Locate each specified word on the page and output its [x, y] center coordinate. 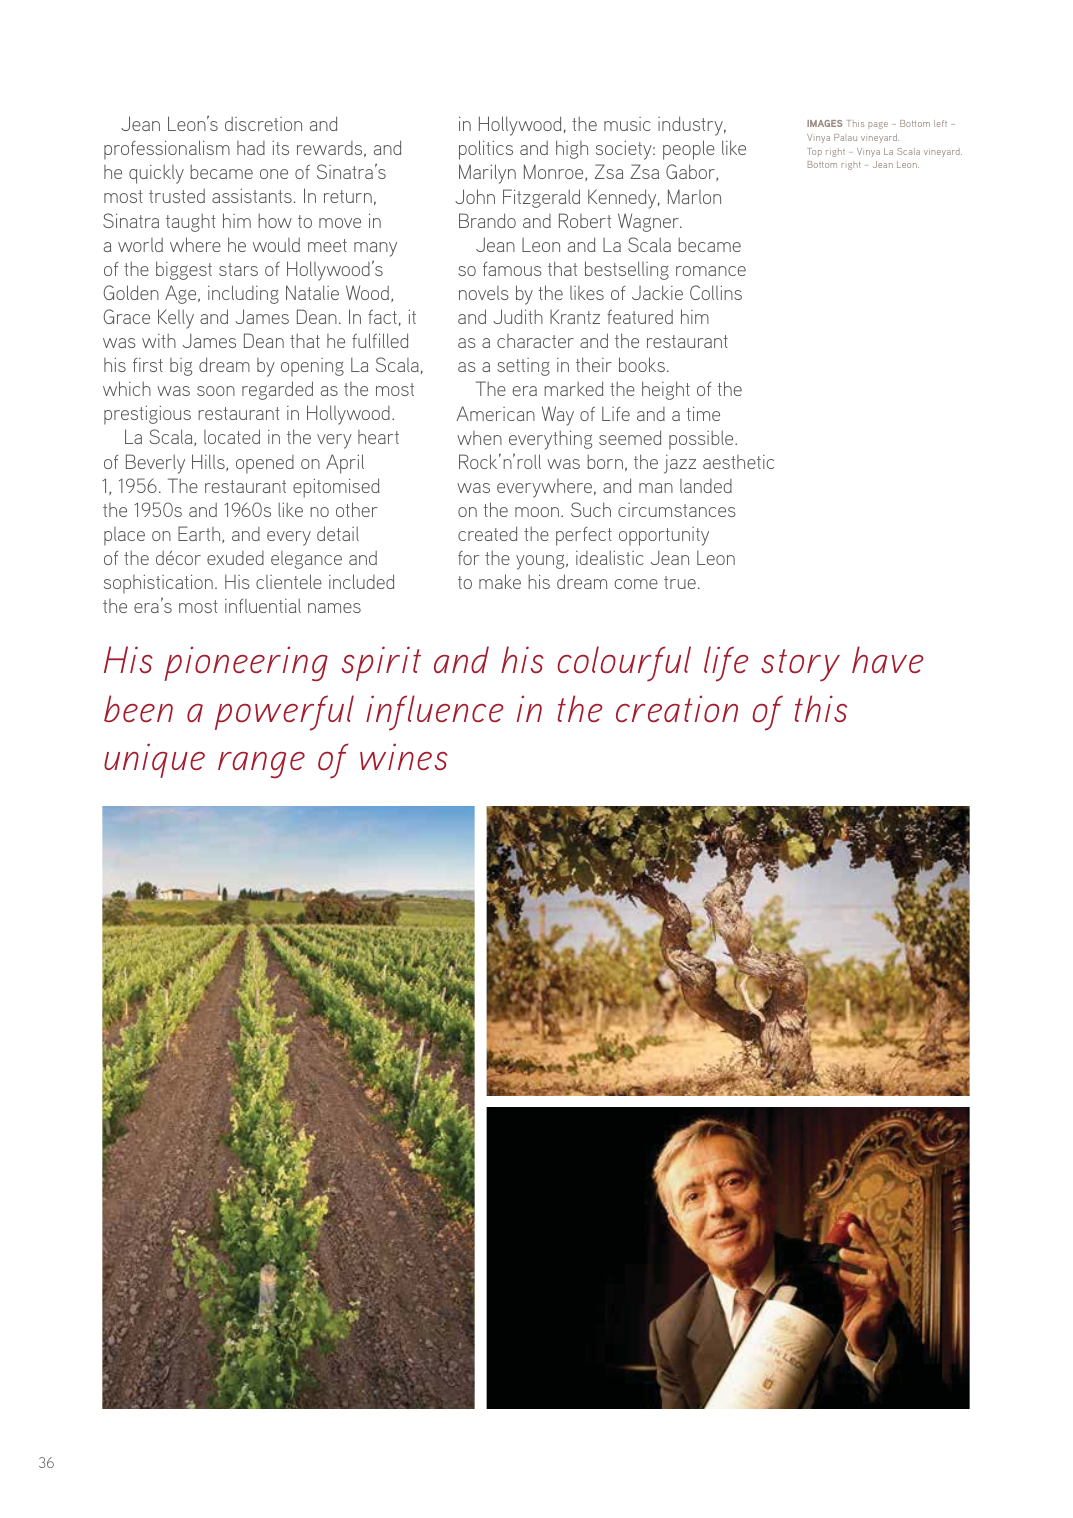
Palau [845, 137]
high [572, 149]
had [251, 148]
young [541, 562]
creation [677, 709]
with [159, 341]
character [535, 341]
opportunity [664, 536]
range [261, 765]
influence [435, 713]
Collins [716, 292]
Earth [200, 534]
